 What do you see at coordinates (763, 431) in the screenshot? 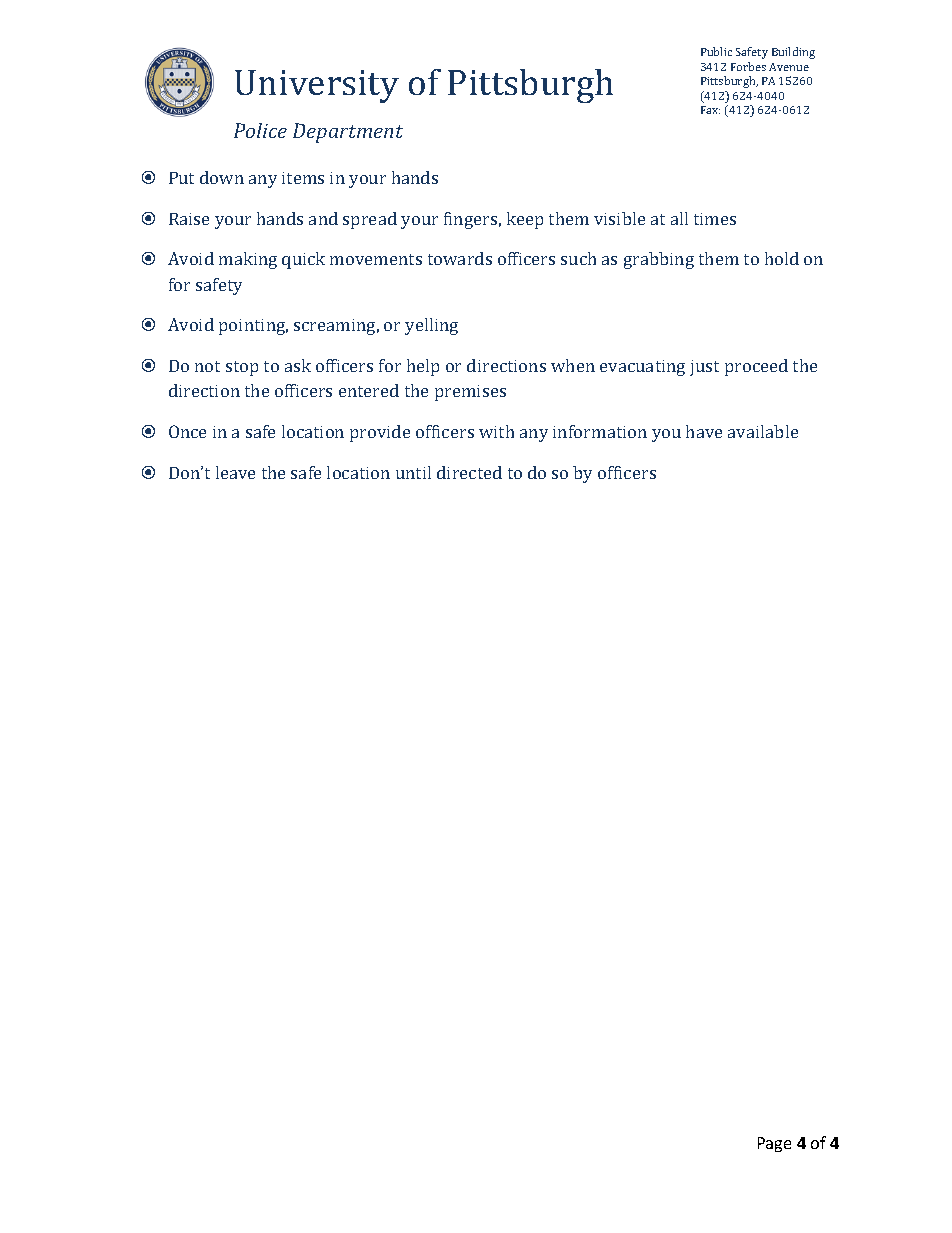
I see `available` at bounding box center [763, 431].
